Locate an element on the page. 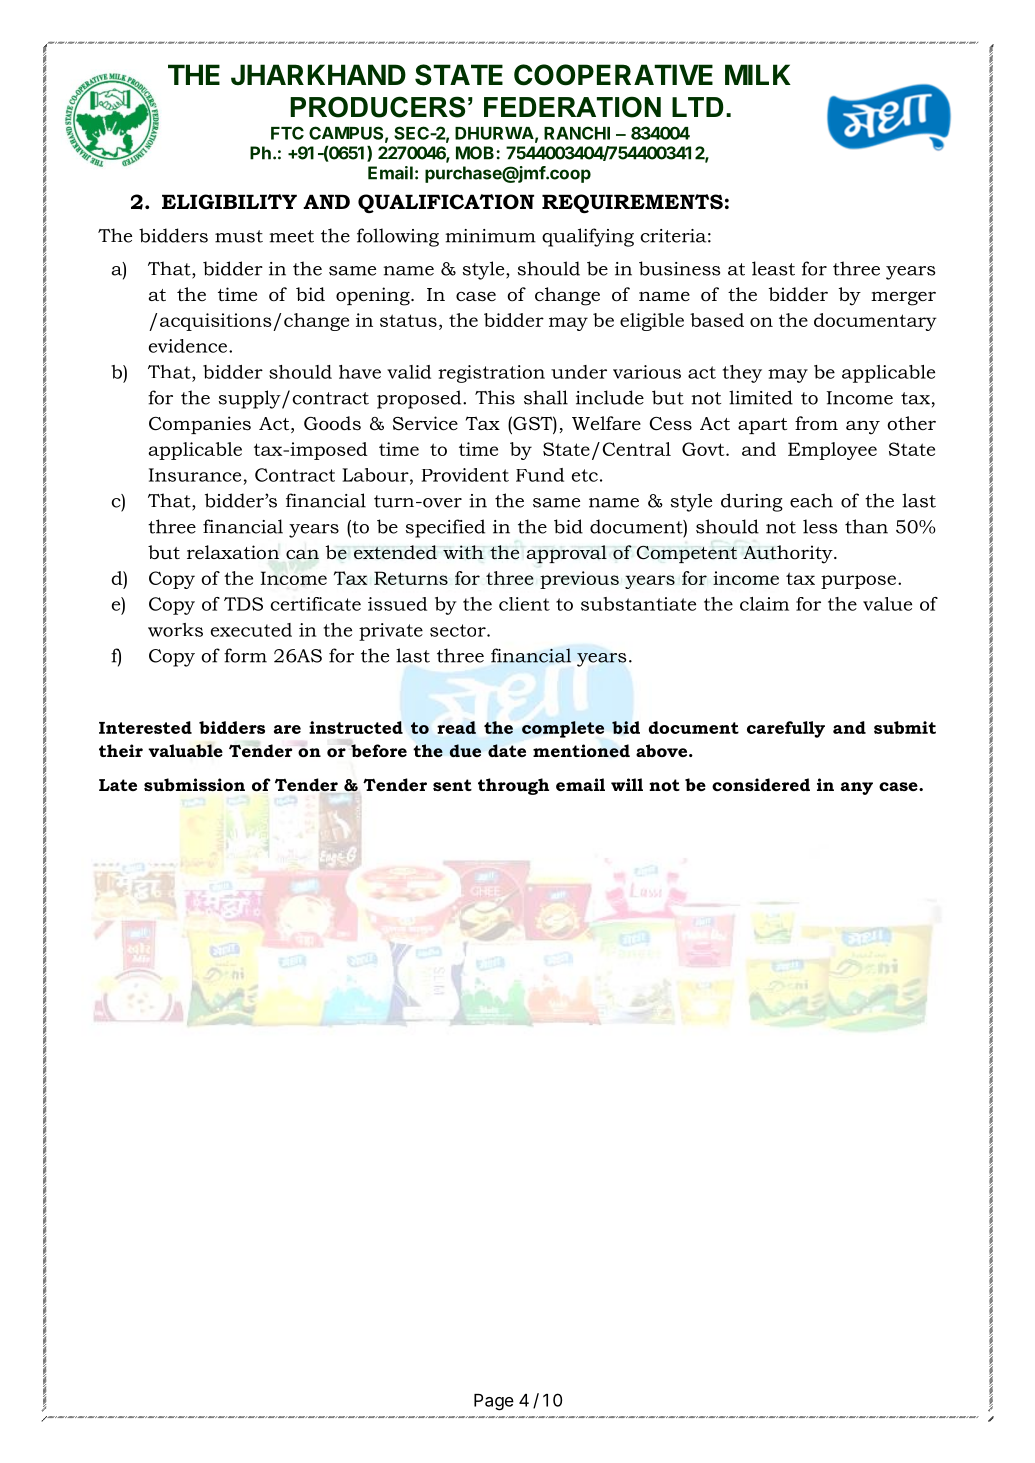 The width and height of the image is (1035, 1463). valuable is located at coordinates (185, 750).
